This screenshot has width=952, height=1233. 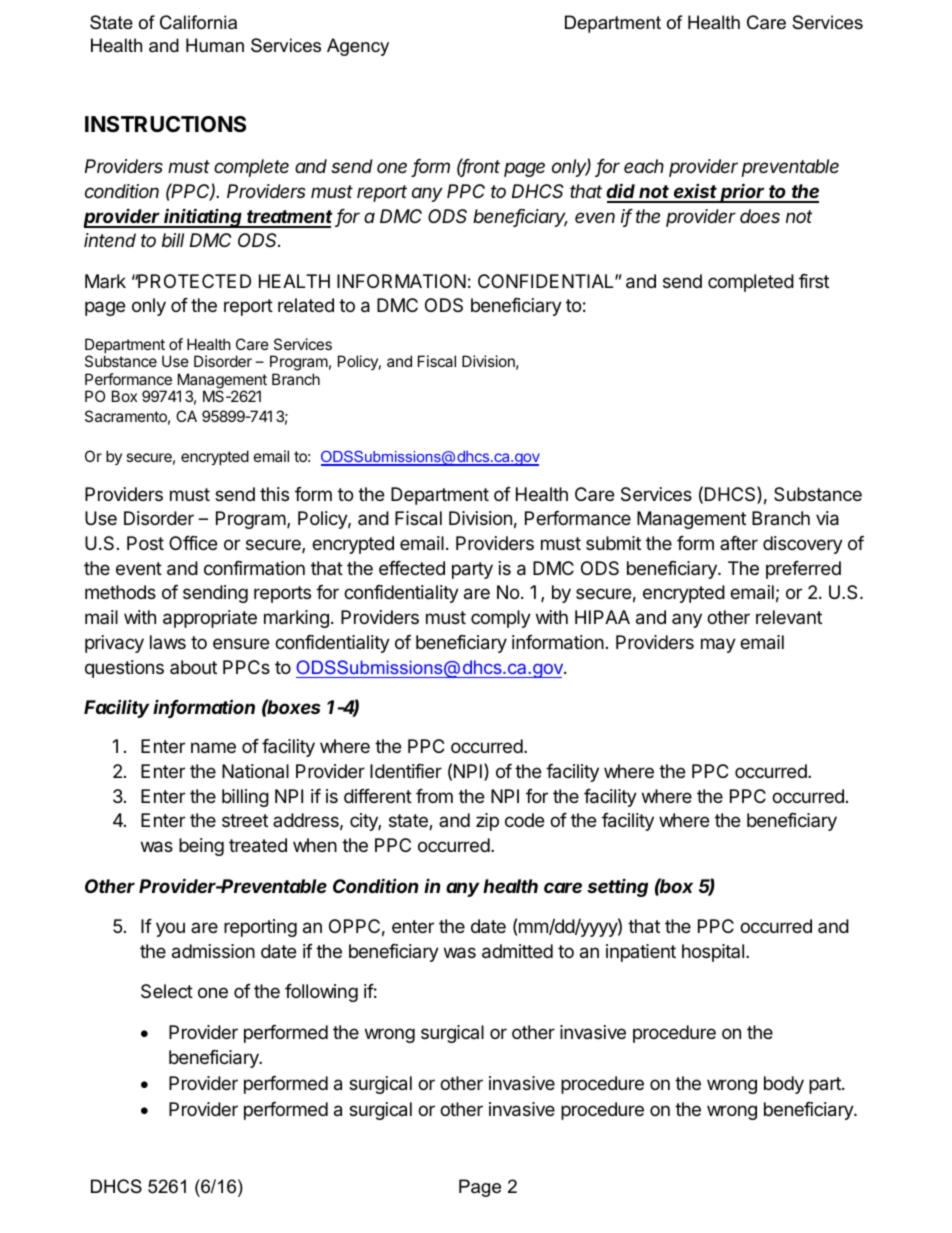 What do you see at coordinates (739, 543) in the screenshot?
I see `after` at bounding box center [739, 543].
